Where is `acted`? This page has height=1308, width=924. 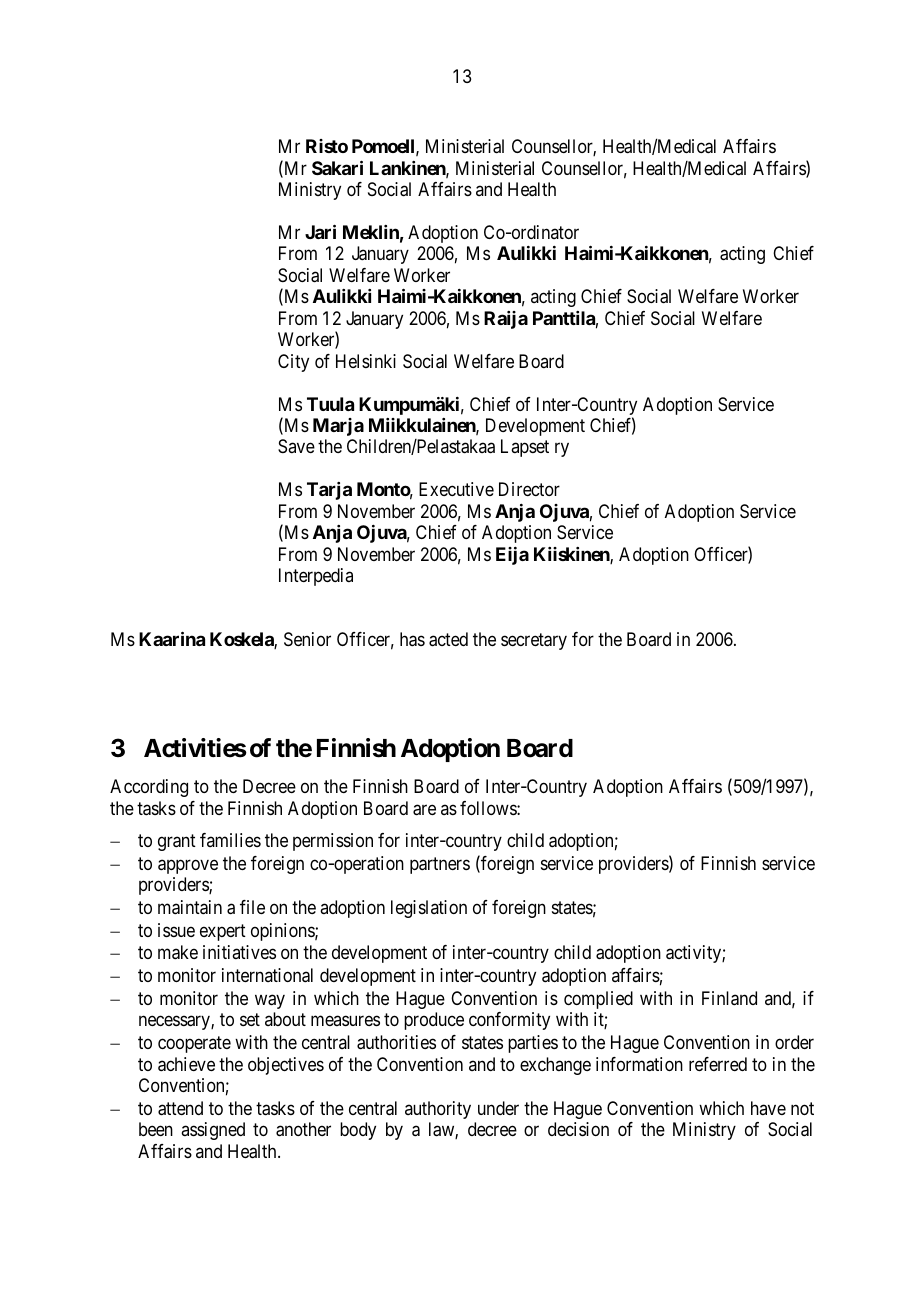 acted is located at coordinates (448, 639).
